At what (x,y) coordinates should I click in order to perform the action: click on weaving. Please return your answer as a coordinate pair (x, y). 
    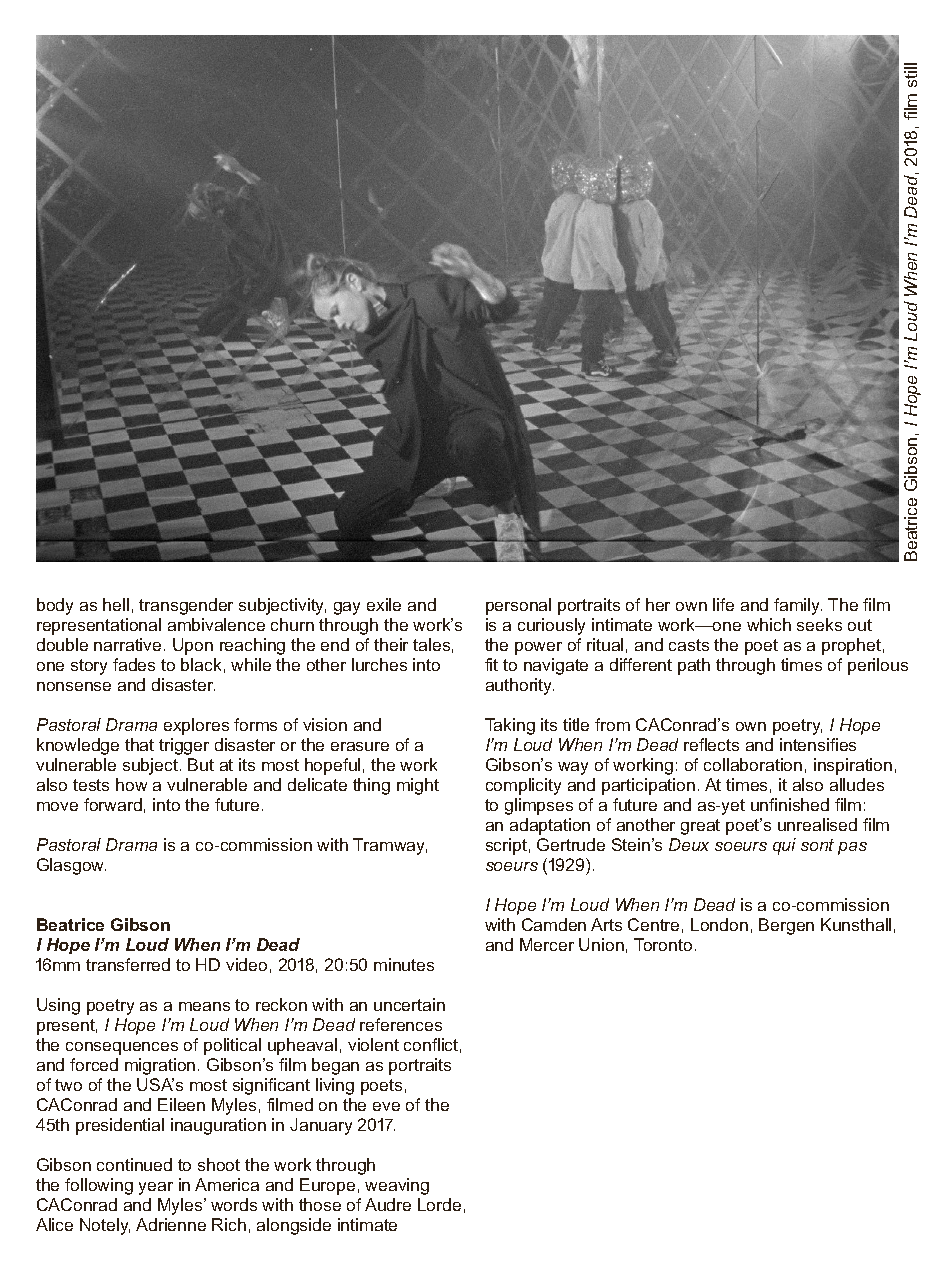
    Looking at the image, I should click on (397, 1186).
